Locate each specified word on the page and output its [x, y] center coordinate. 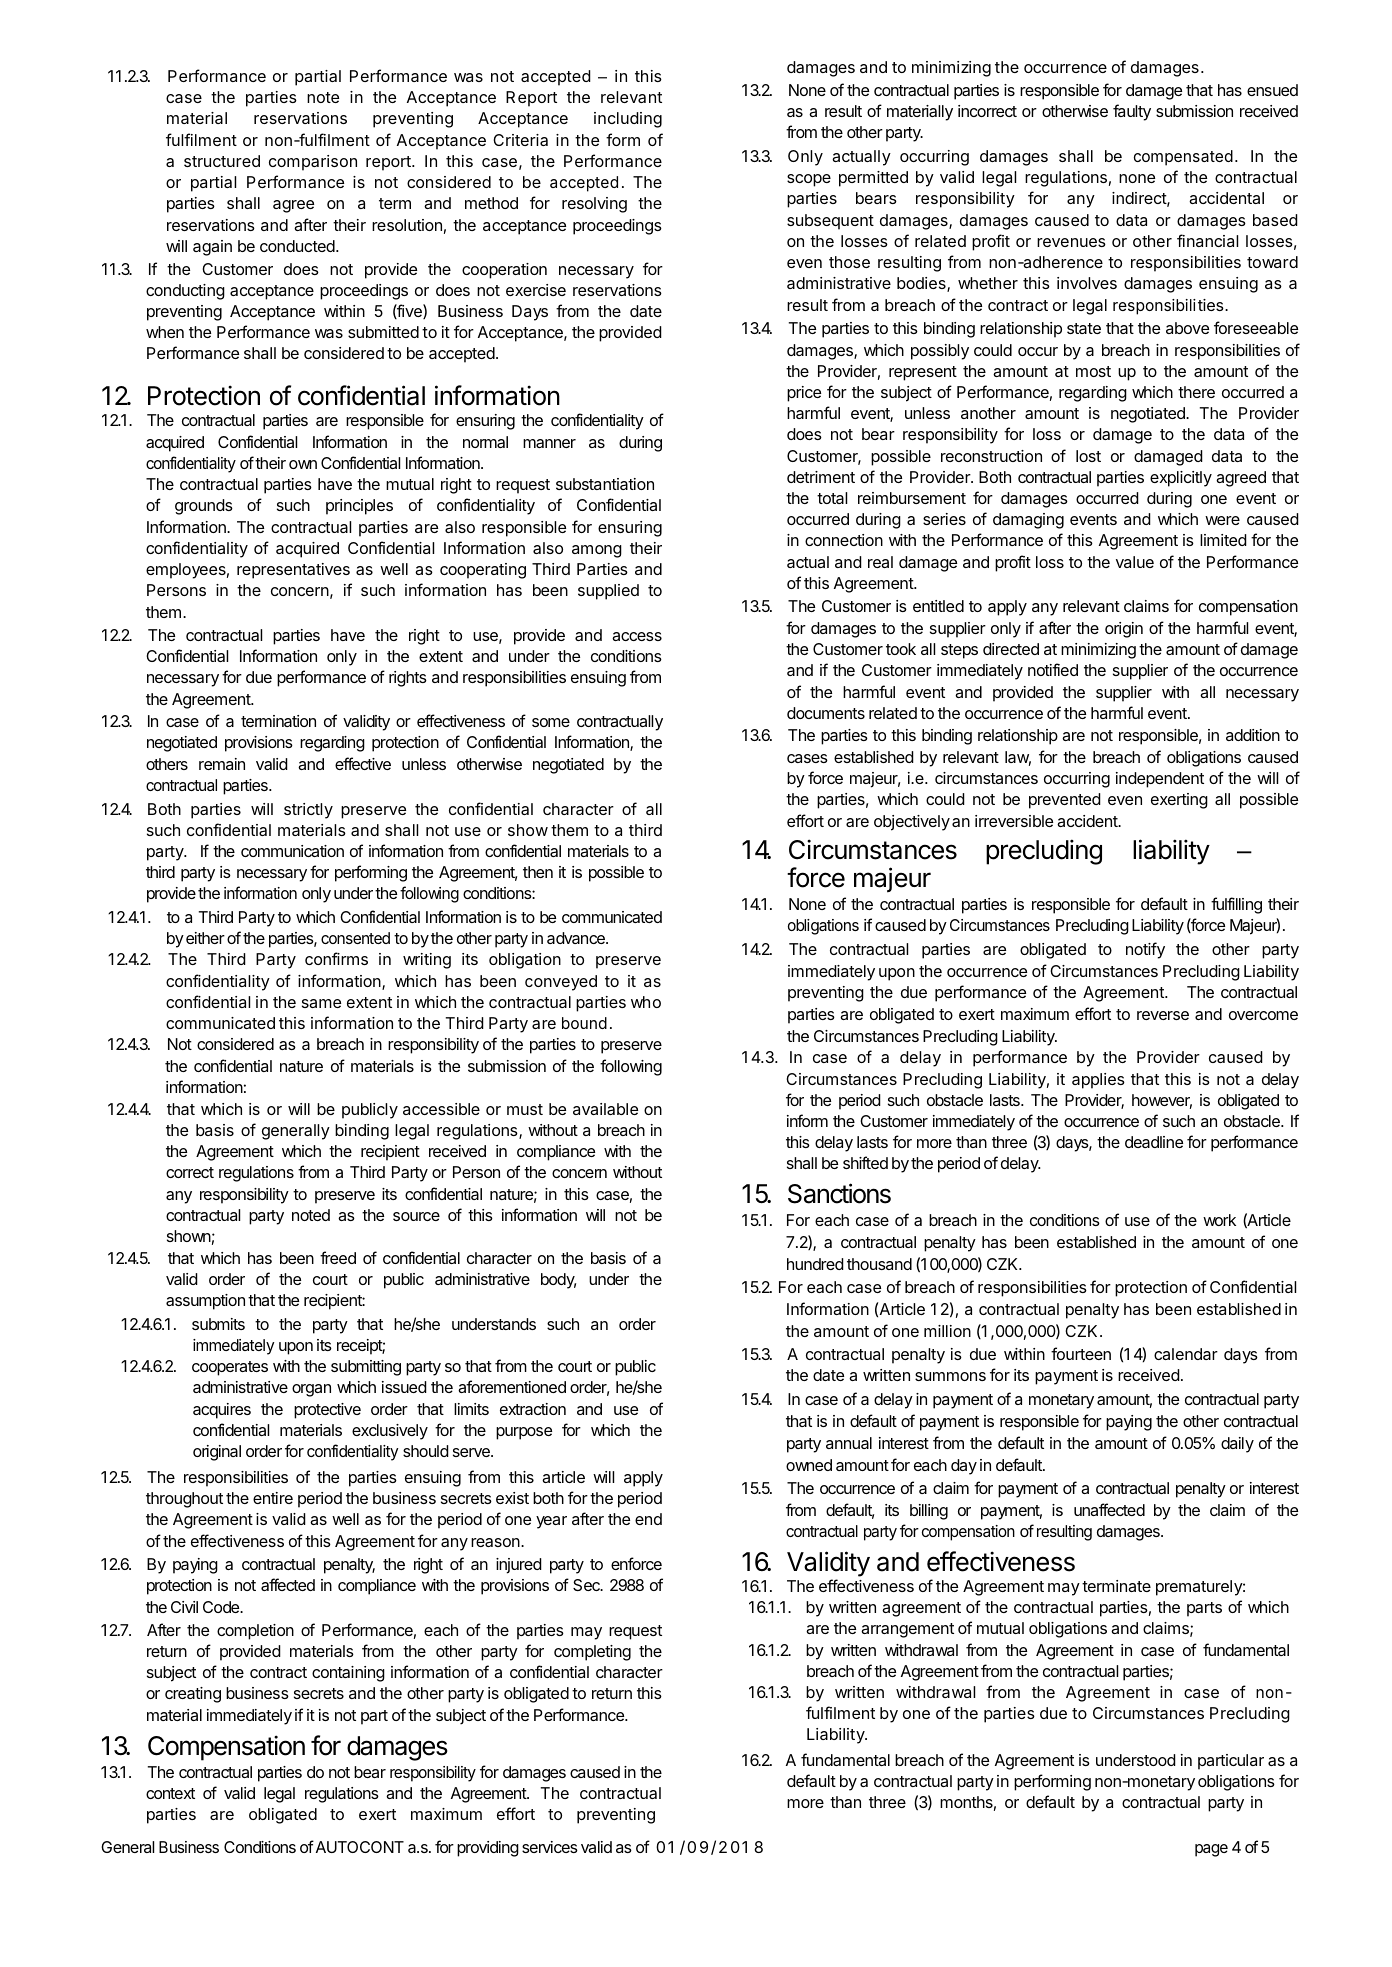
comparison [313, 163]
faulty [1132, 112]
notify [1145, 950]
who [646, 1002]
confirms [336, 958]
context [170, 1793]
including [628, 120]
